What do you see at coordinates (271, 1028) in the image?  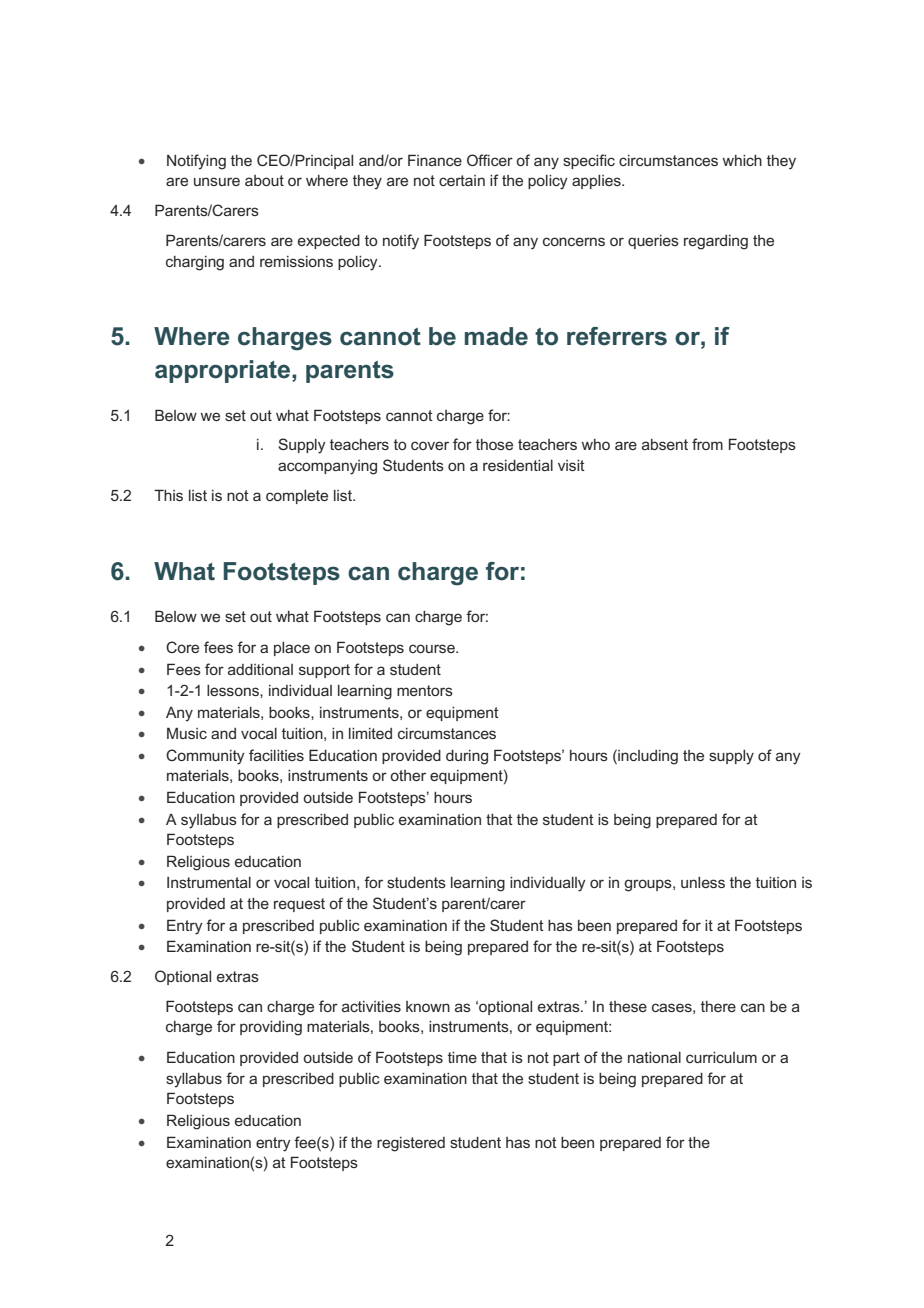 I see `providing` at bounding box center [271, 1028].
